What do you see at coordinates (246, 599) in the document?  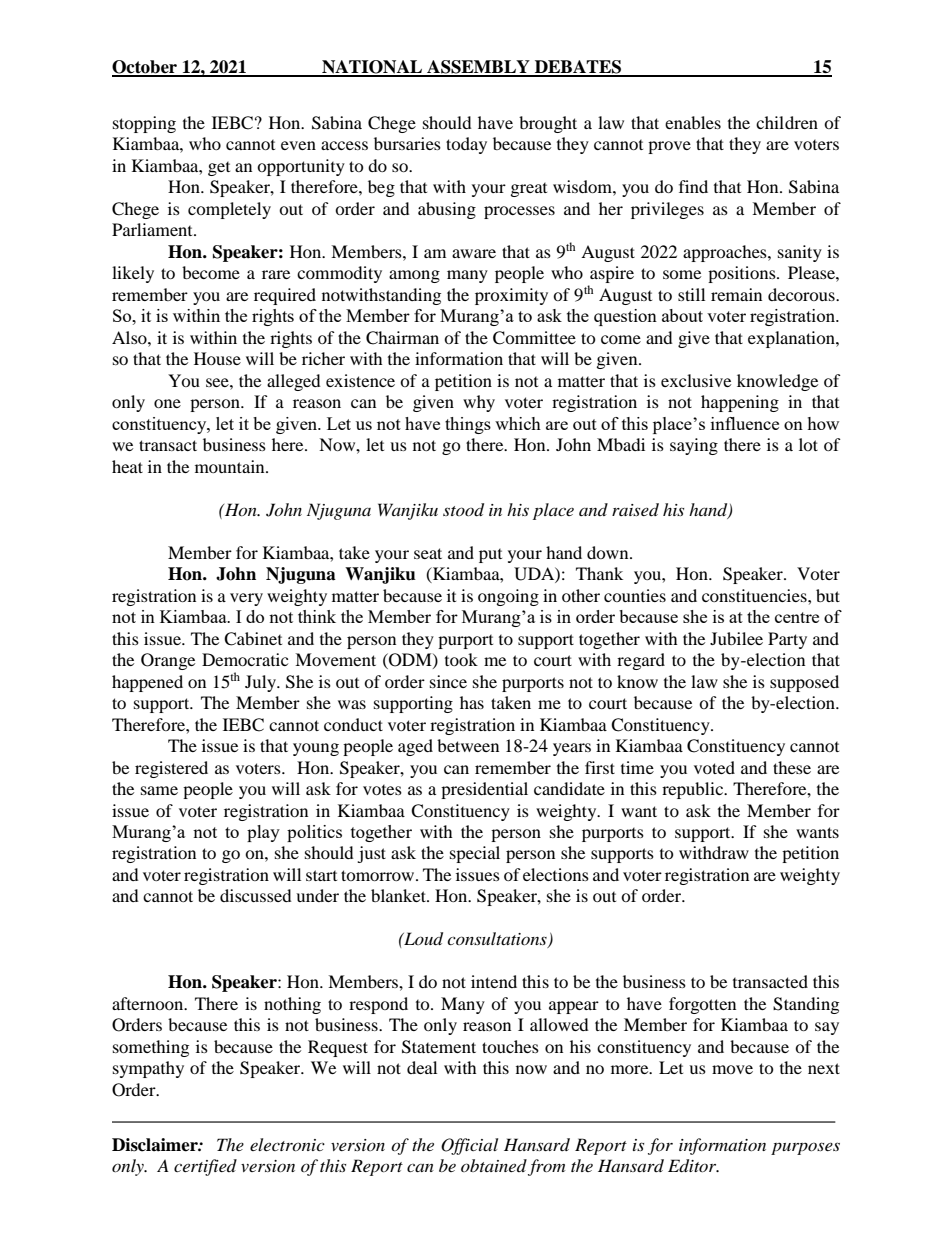 I see `very` at bounding box center [246, 599].
